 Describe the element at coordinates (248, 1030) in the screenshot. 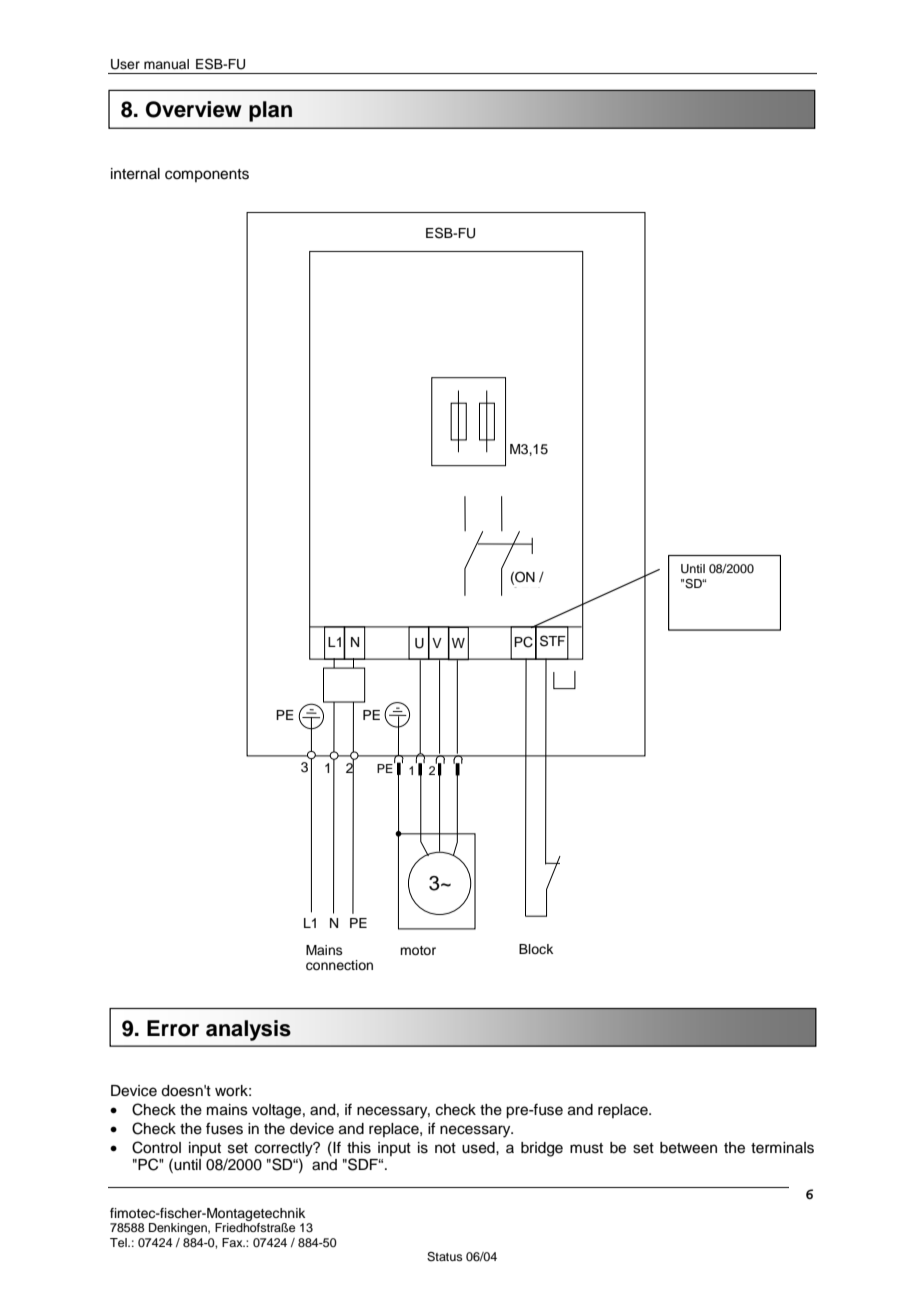

I see `analysis` at that location.
